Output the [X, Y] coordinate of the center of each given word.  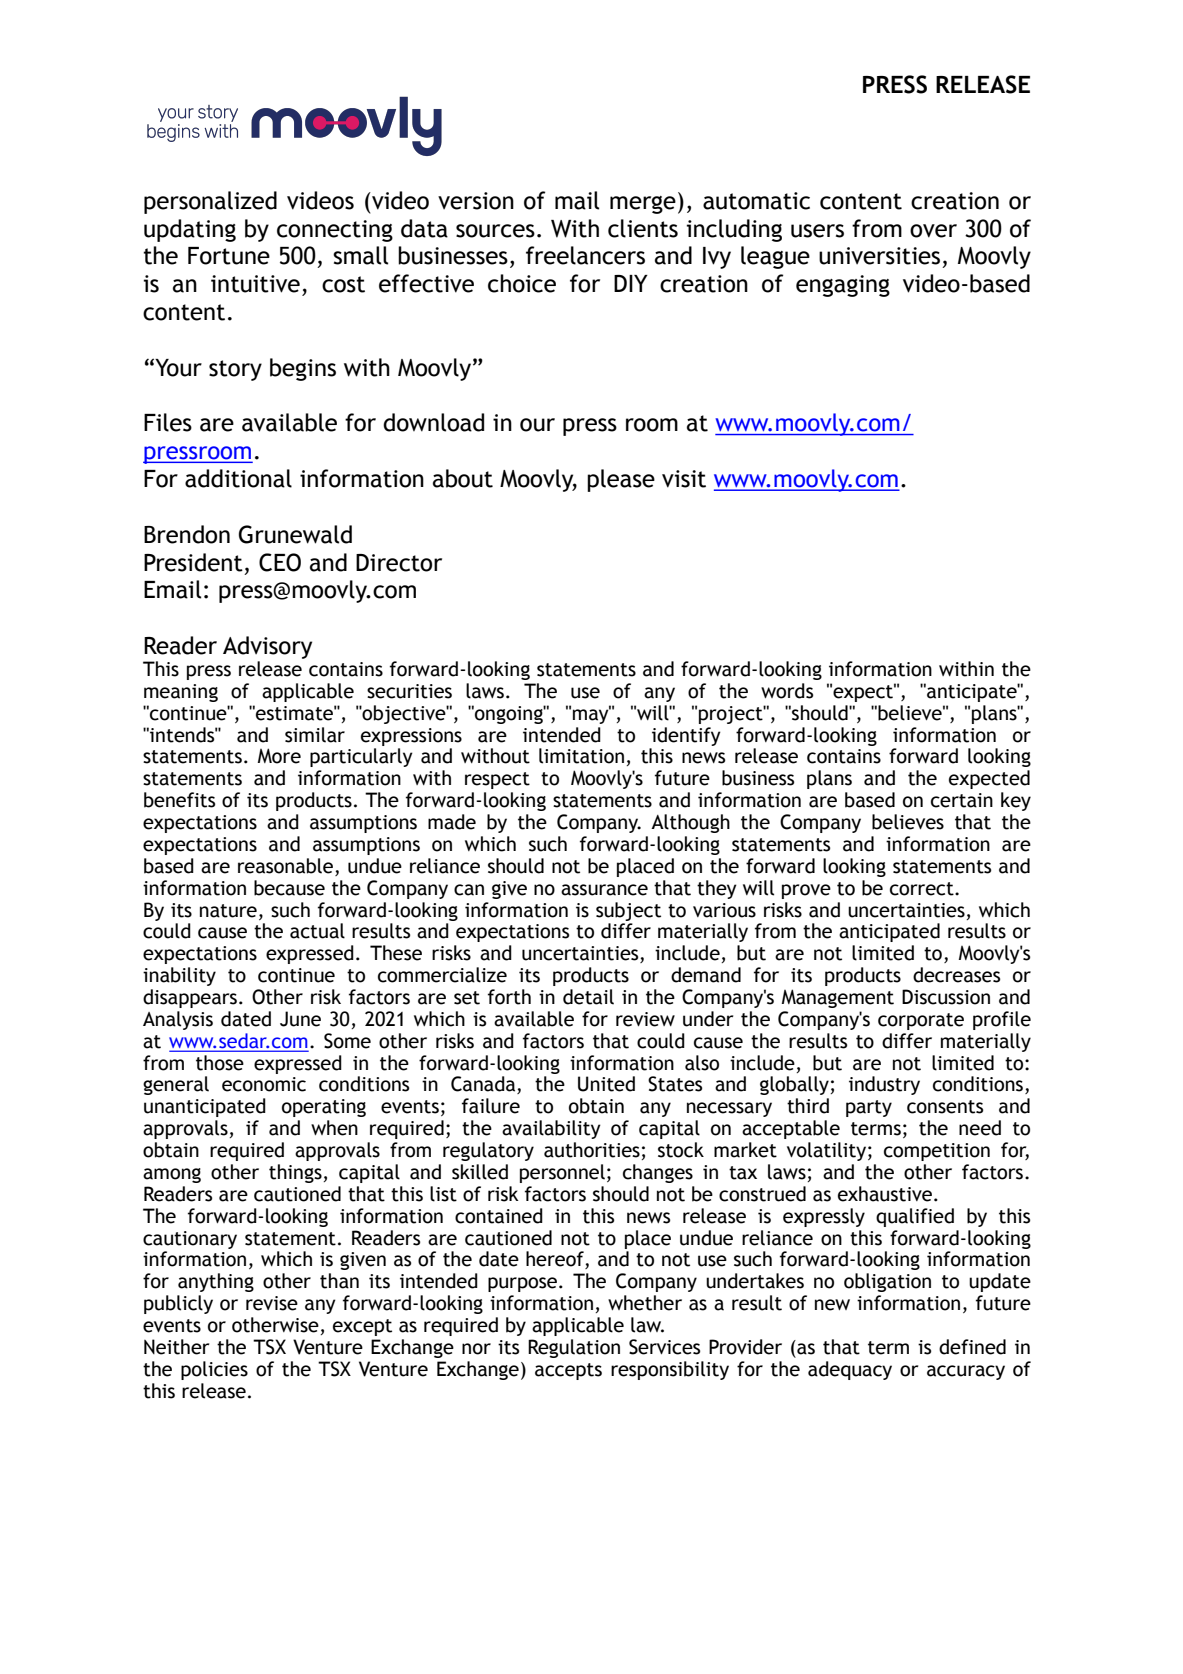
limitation [581, 756]
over [933, 231]
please [621, 480]
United [606, 1084]
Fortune [229, 256]
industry [884, 1085]
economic [264, 1084]
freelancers [585, 255]
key [1016, 801]
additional [238, 478]
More [279, 756]
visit [684, 479]
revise [272, 1303]
